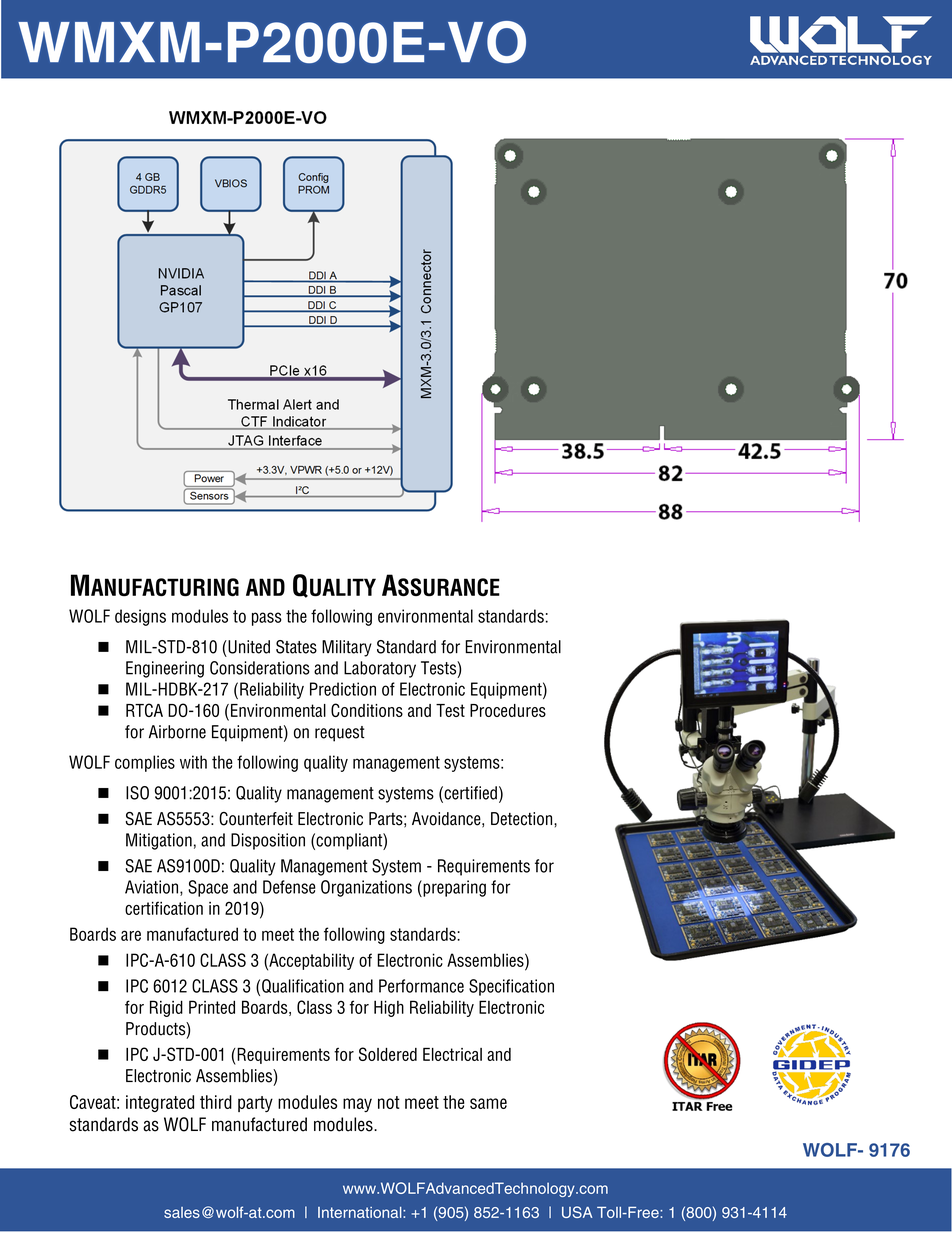  What do you see at coordinates (160, 1103) in the image?
I see `integrated` at bounding box center [160, 1103].
